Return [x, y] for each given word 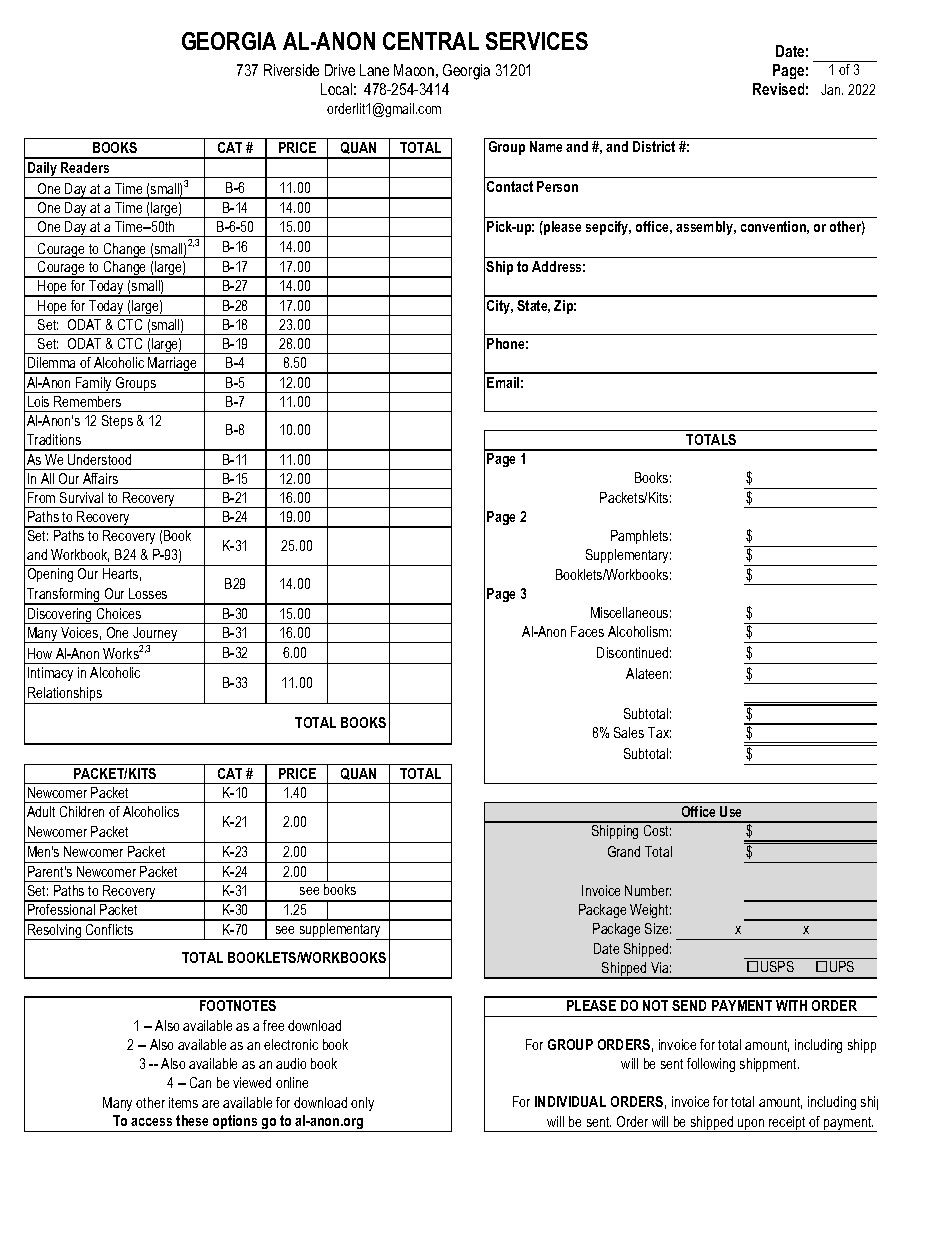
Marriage [172, 365]
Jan [832, 89]
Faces [587, 631]
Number [648, 890]
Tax [659, 732]
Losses [148, 593]
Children [82, 811]
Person [557, 186]
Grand [624, 851]
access [151, 1122]
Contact [510, 186]
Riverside [291, 70]
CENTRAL [431, 41]
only [362, 1104]
